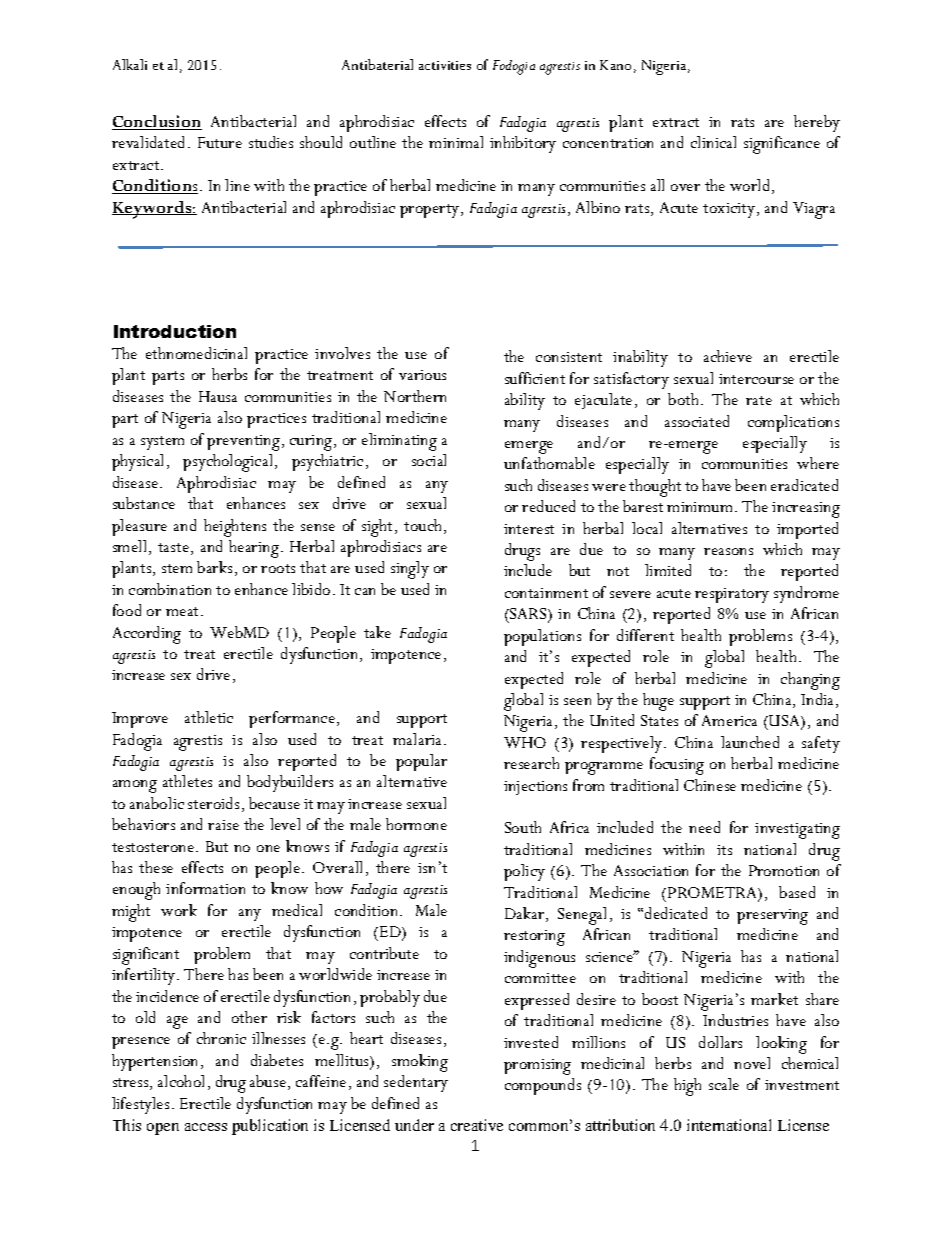 This document has width=952, height=1233. What do you see at coordinates (713, 142) in the document?
I see `clinical` at bounding box center [713, 142].
